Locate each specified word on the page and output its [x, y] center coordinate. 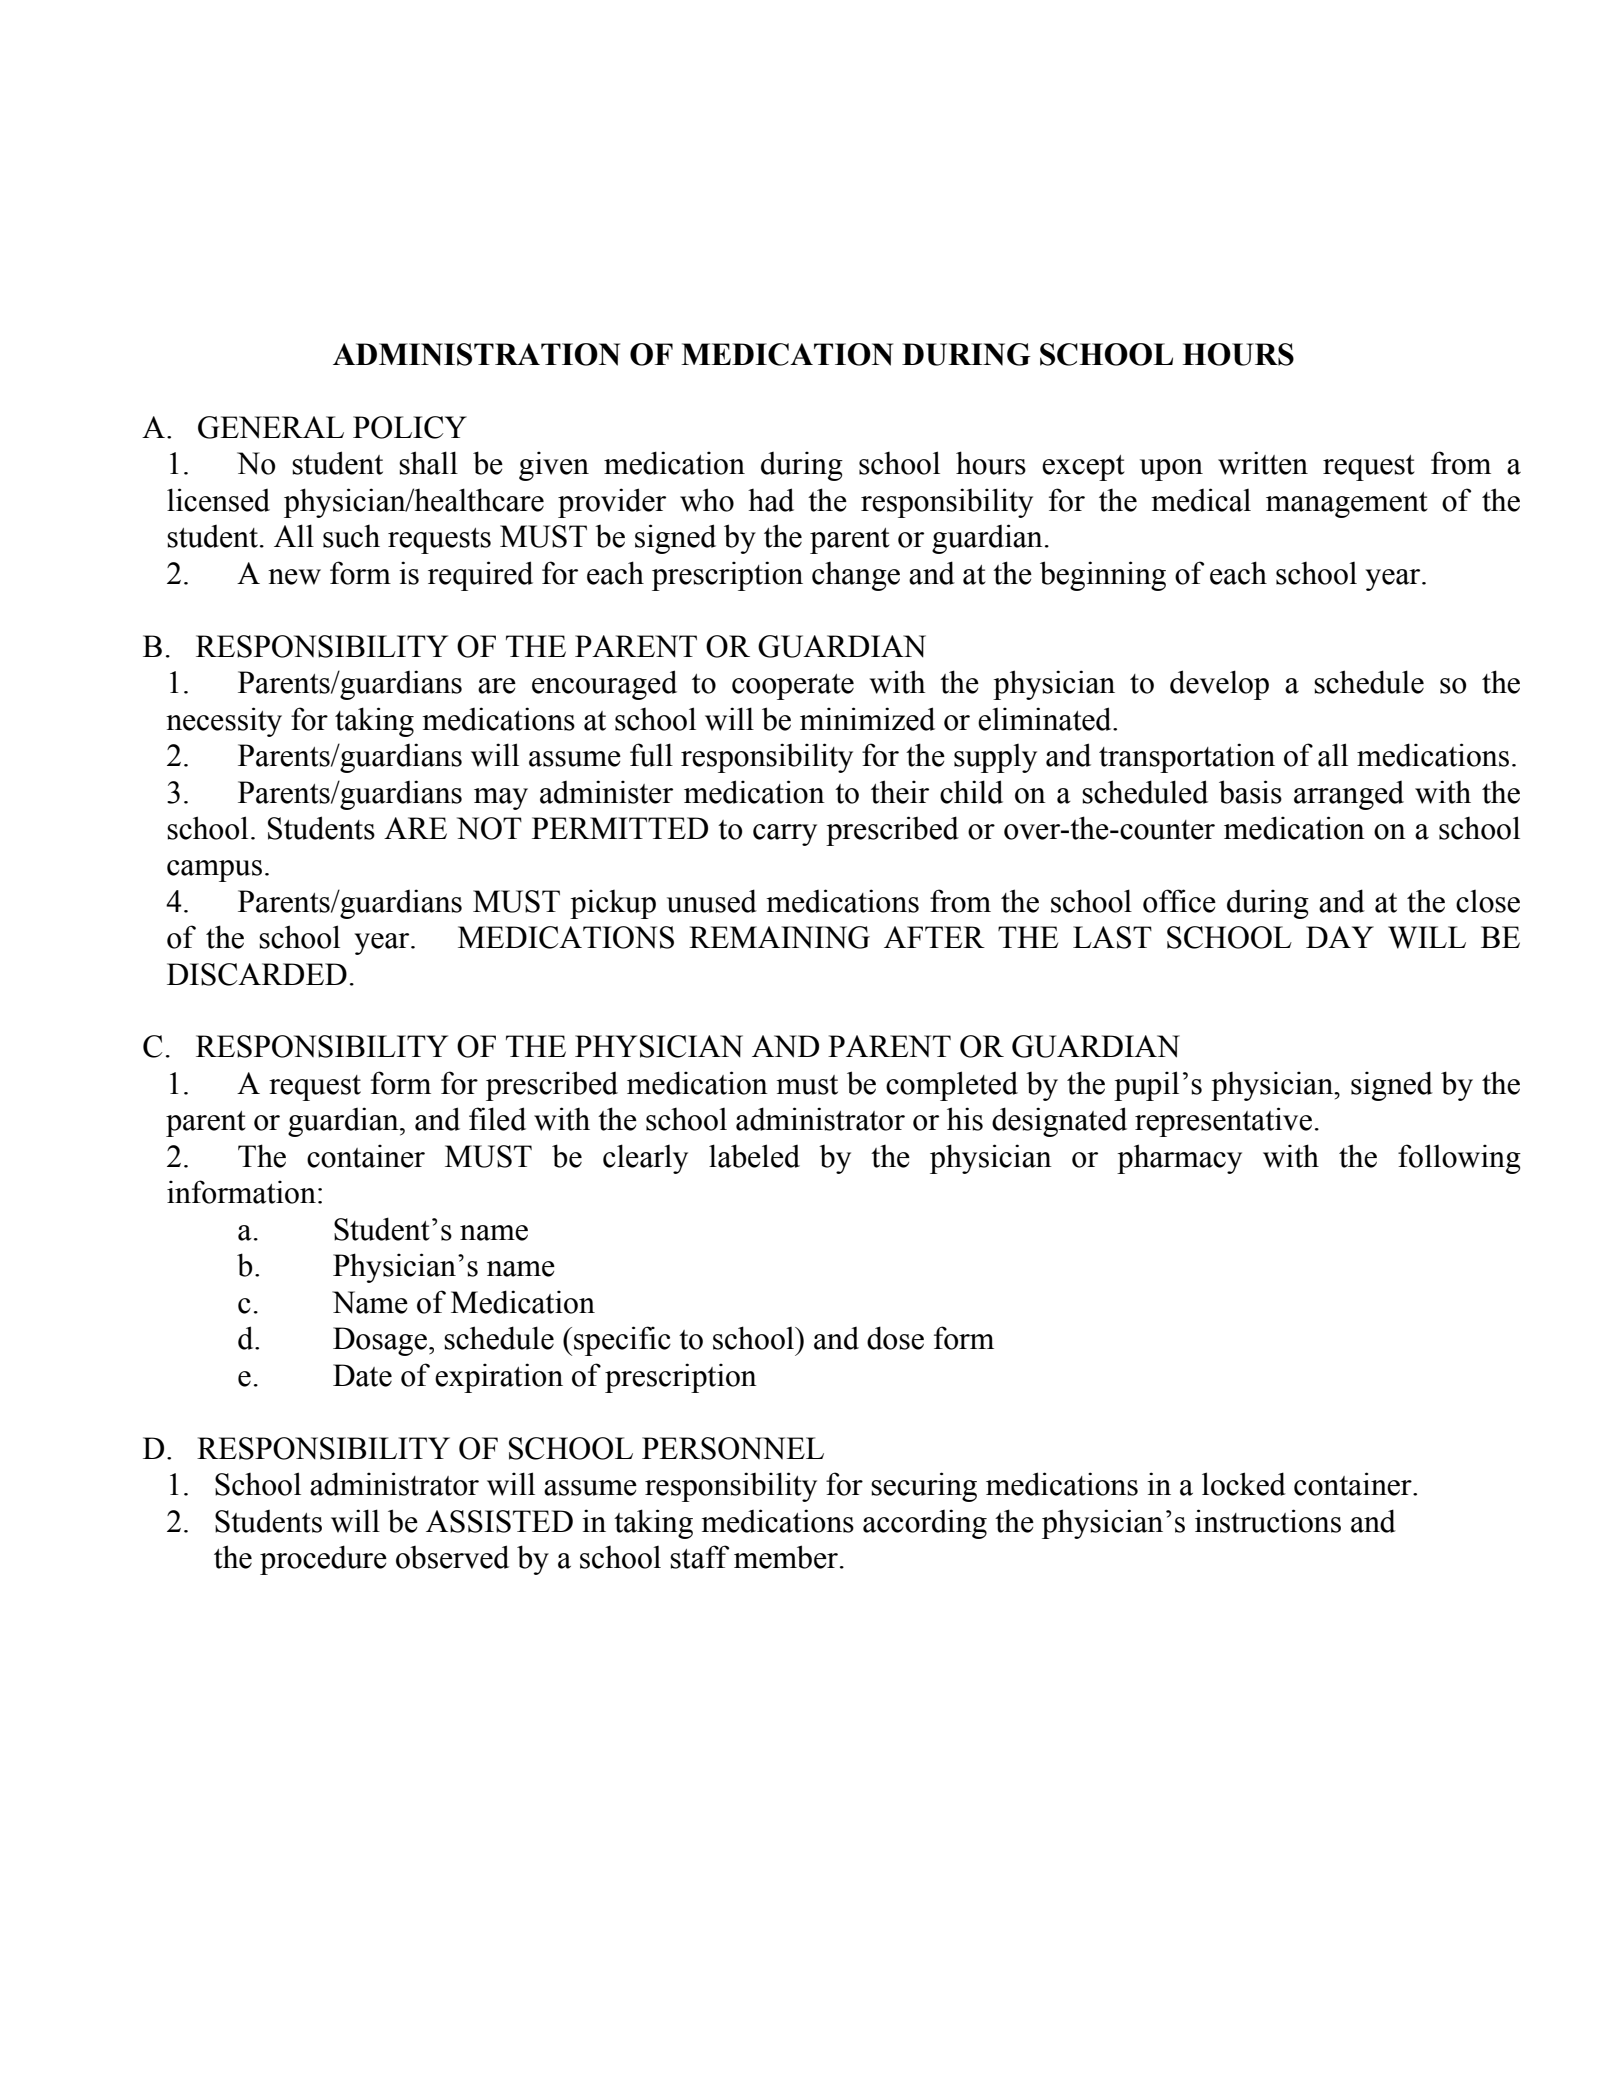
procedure [323, 1560]
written [1263, 463]
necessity [224, 722]
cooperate [793, 687]
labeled [754, 1156]
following [1459, 1159]
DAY [1340, 937]
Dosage [380, 1341]
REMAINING [779, 937]
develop [1219, 685]
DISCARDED [257, 974]
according [925, 1524]
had [771, 500]
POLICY [410, 427]
